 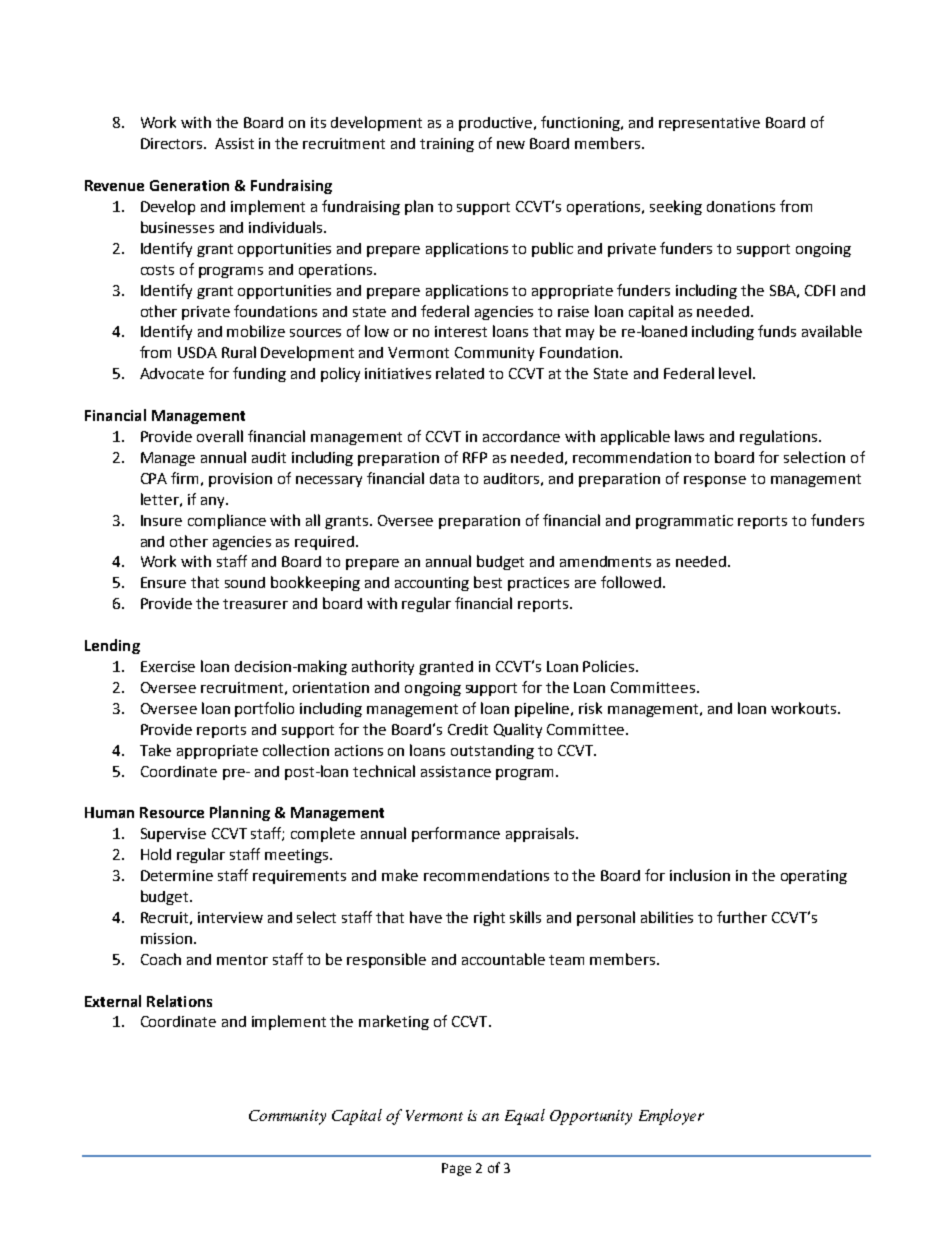 What do you see at coordinates (173, 143) in the screenshot?
I see `Directors` at bounding box center [173, 143].
